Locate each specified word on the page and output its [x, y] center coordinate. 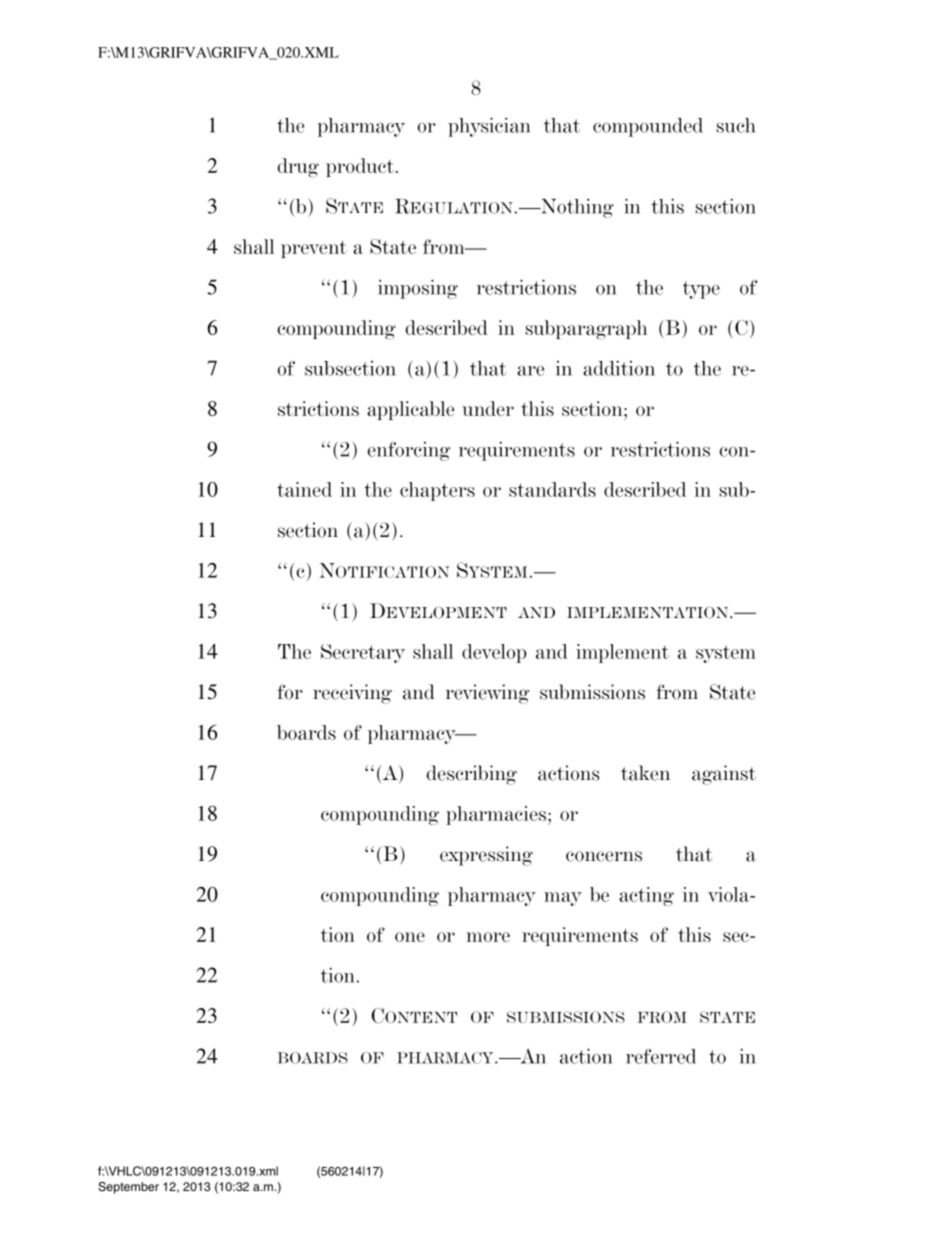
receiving [352, 694]
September [128, 1188]
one [410, 937]
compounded [648, 127]
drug [298, 168]
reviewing [487, 694]
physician [489, 127]
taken [645, 773]
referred [661, 1056]
